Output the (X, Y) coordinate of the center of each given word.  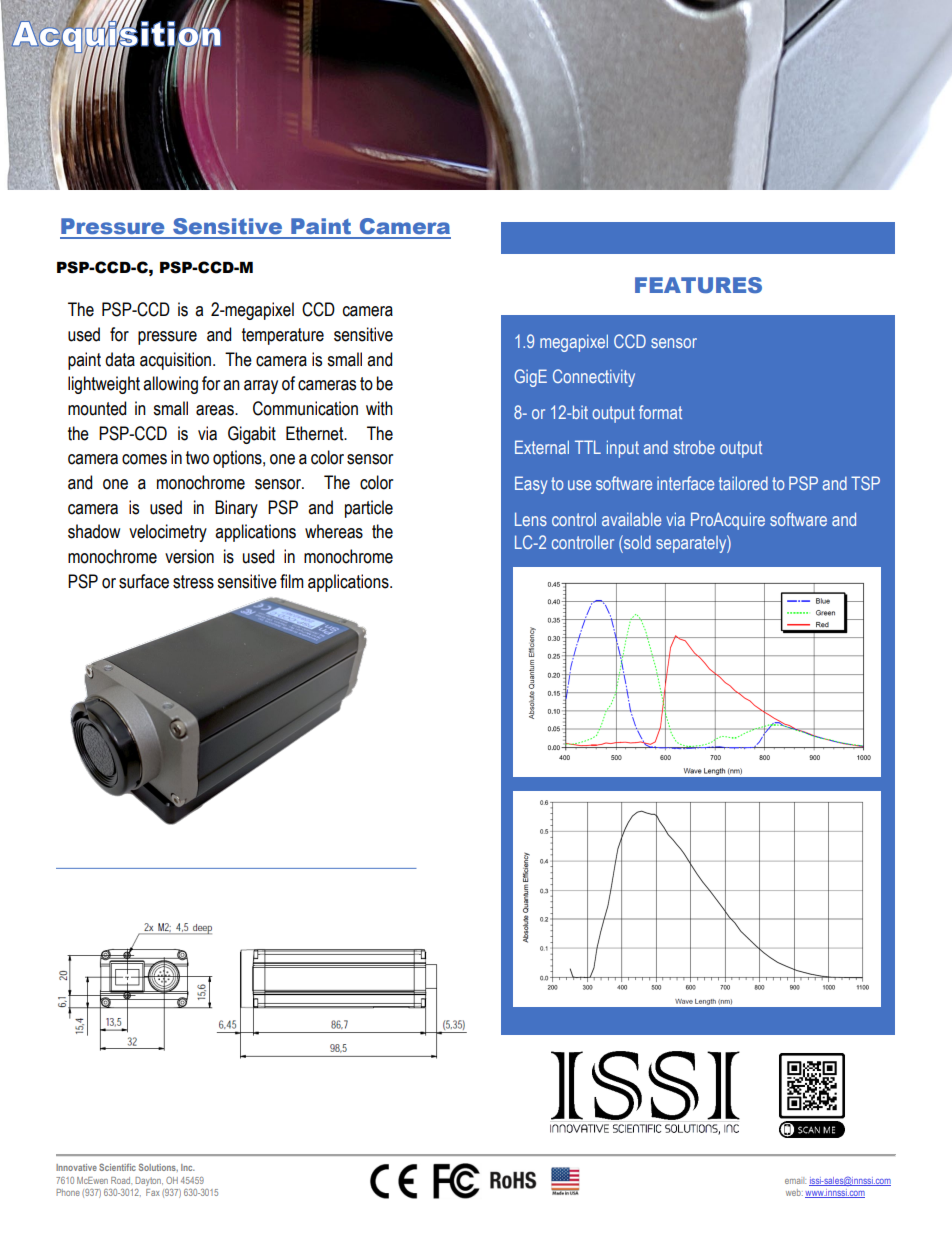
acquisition (177, 361)
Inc (188, 1167)
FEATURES (698, 285)
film (292, 581)
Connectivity (594, 378)
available (631, 519)
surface (144, 581)
